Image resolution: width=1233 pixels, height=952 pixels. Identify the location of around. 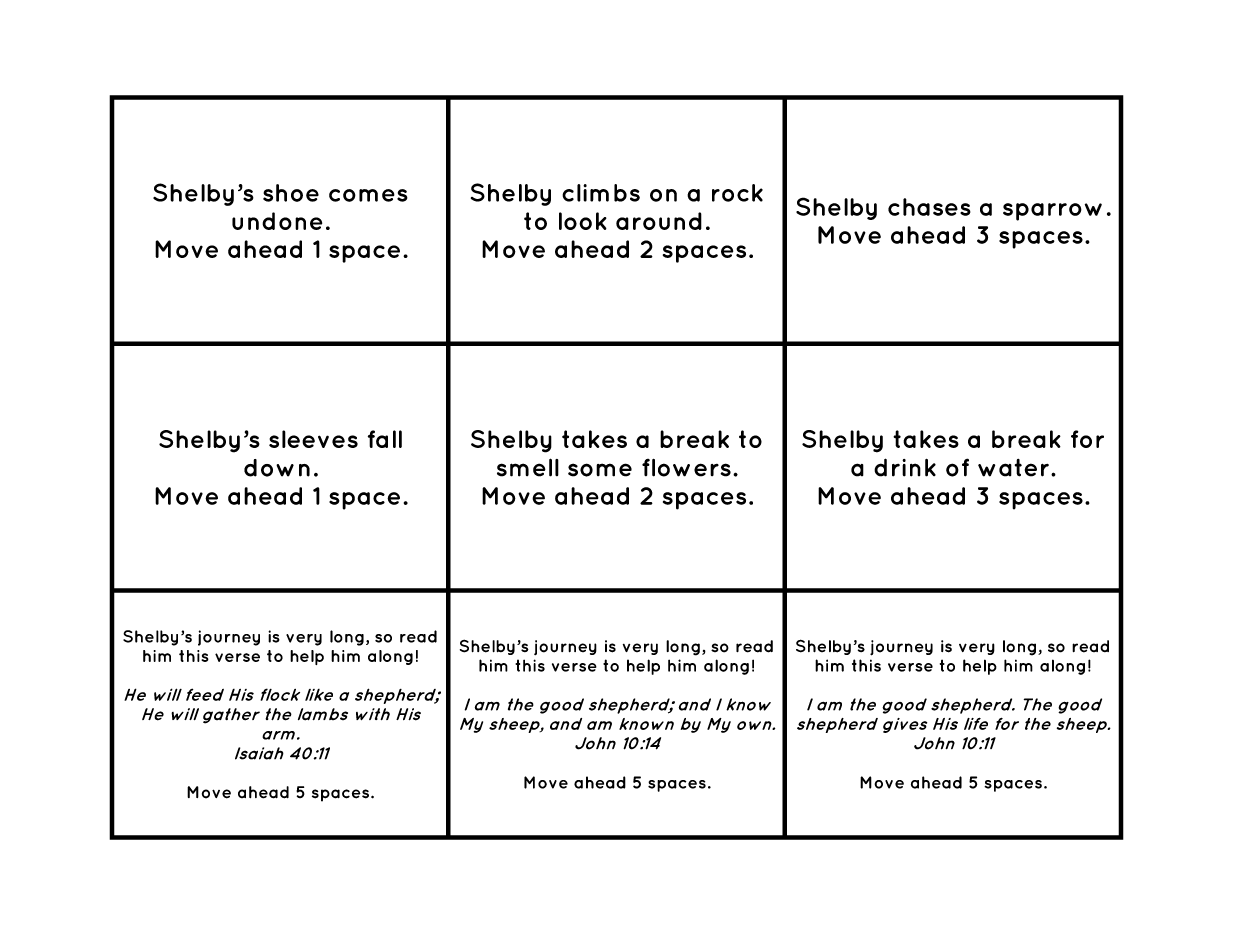
(659, 221).
